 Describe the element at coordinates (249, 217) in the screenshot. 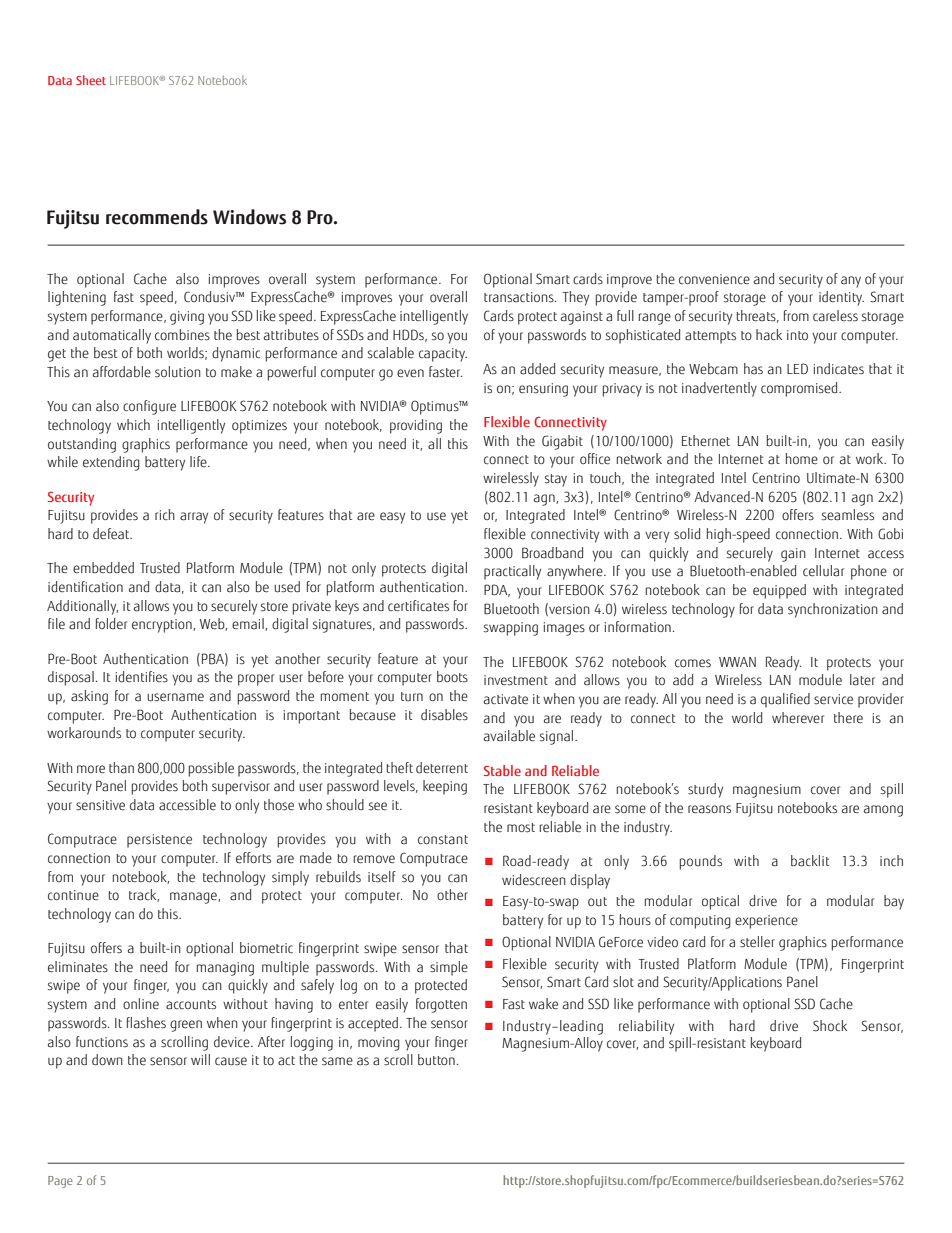

I see `Windows` at that location.
